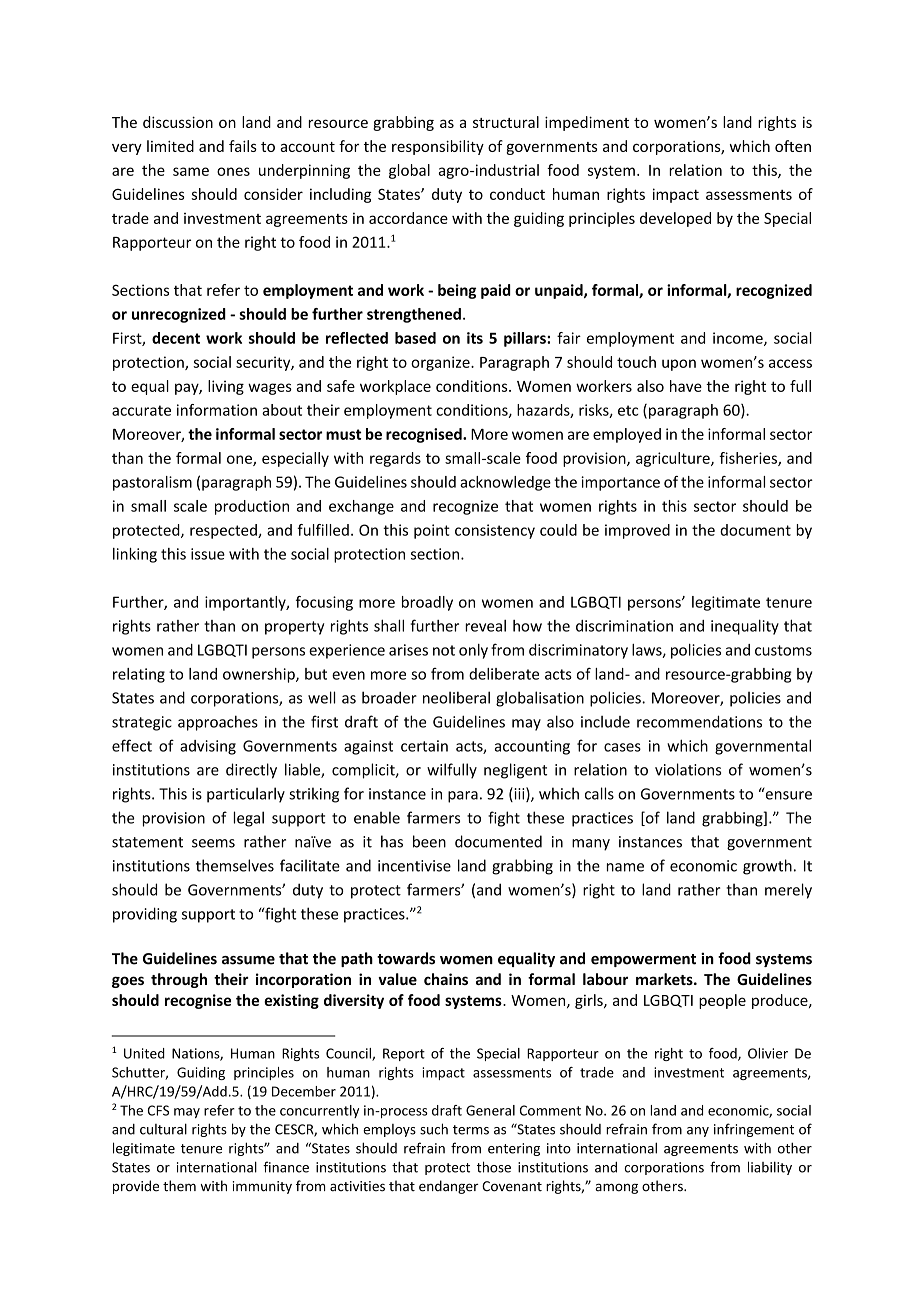  Describe the element at coordinates (252, 507) in the page. I see `production` at that location.
